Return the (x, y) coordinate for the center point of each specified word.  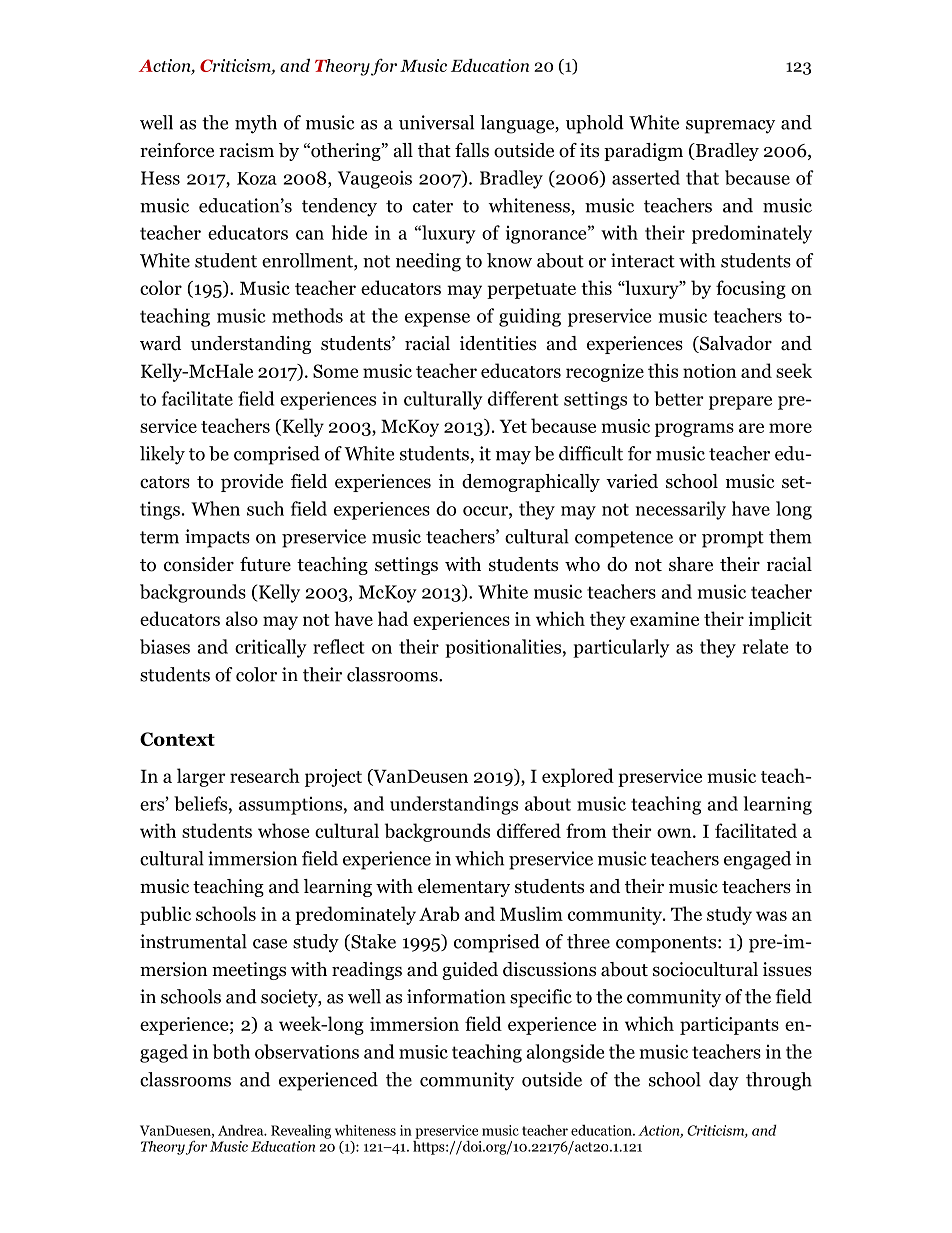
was (771, 916)
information (456, 996)
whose (283, 830)
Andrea (242, 1130)
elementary (464, 888)
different (523, 398)
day (724, 1081)
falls (472, 150)
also (242, 618)
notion (710, 371)
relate (765, 646)
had (393, 618)
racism (246, 150)
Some (335, 371)
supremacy (730, 127)
